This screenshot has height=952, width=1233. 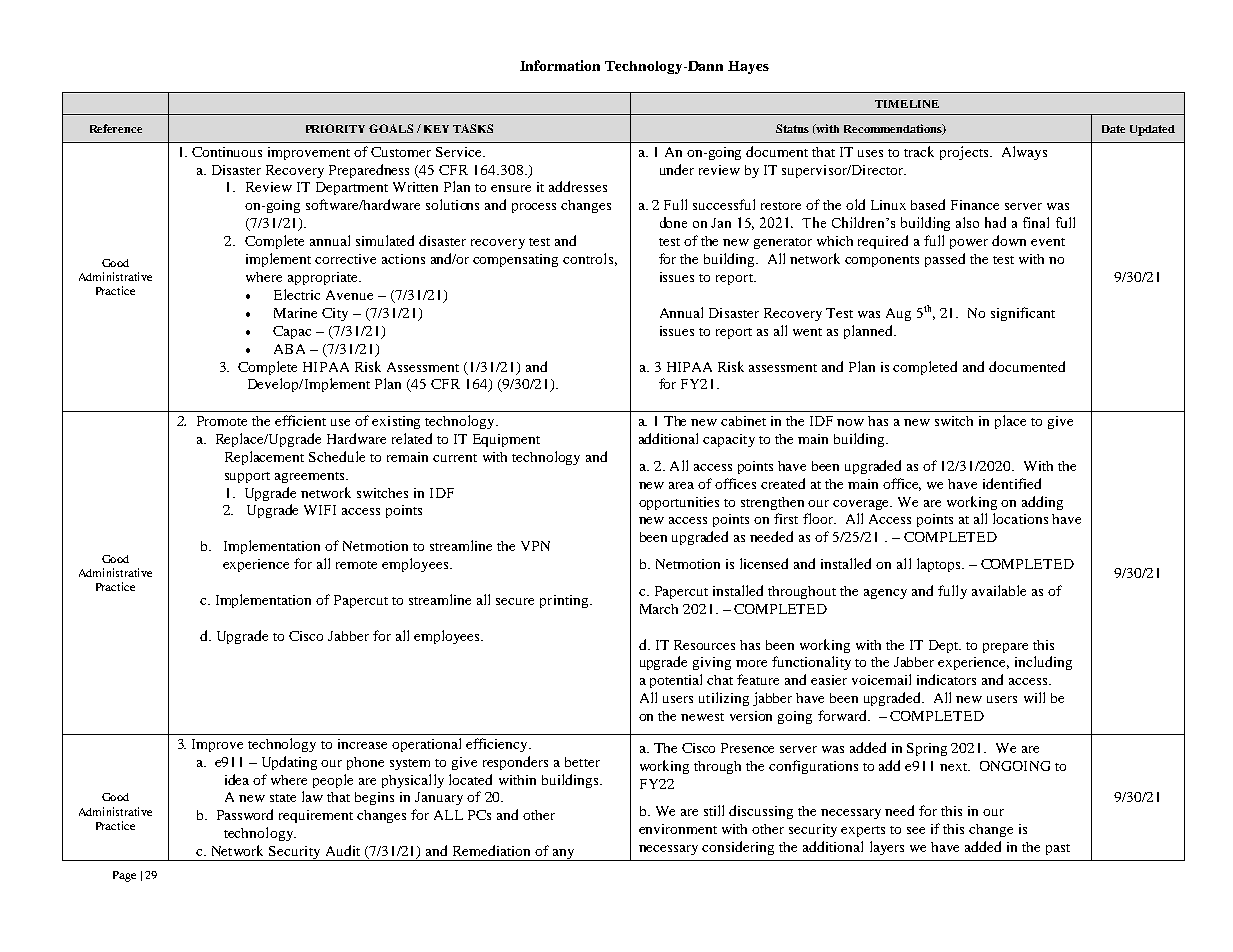 What do you see at coordinates (560, 65) in the screenshot?
I see `Information` at bounding box center [560, 65].
